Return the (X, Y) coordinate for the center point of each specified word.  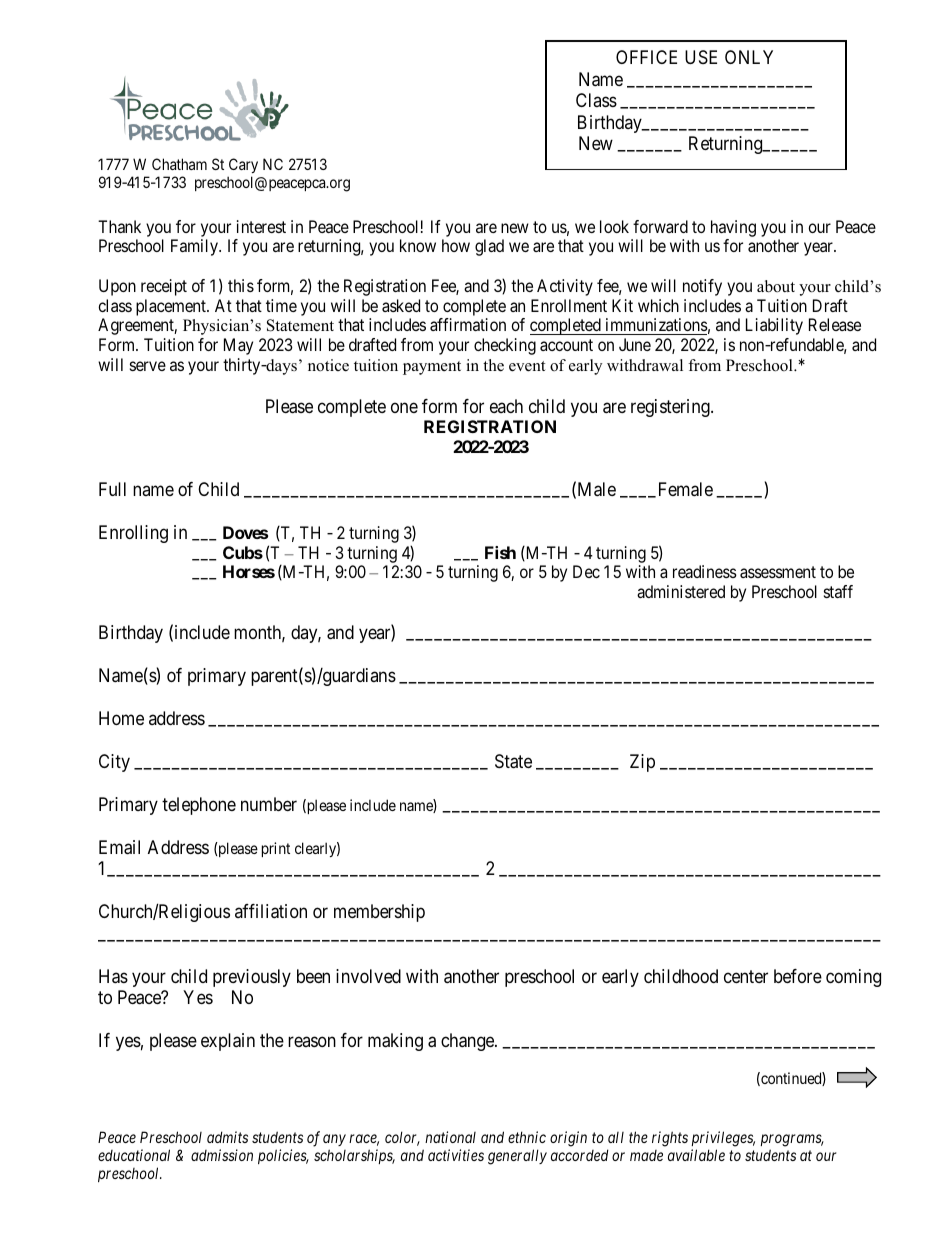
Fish (500, 552)
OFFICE (646, 57)
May (238, 346)
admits (227, 1137)
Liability (774, 326)
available (696, 1155)
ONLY (749, 57)
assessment (778, 572)
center (746, 976)
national (450, 1137)
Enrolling (133, 534)
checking (505, 346)
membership (379, 913)
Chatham (179, 164)
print (276, 849)
